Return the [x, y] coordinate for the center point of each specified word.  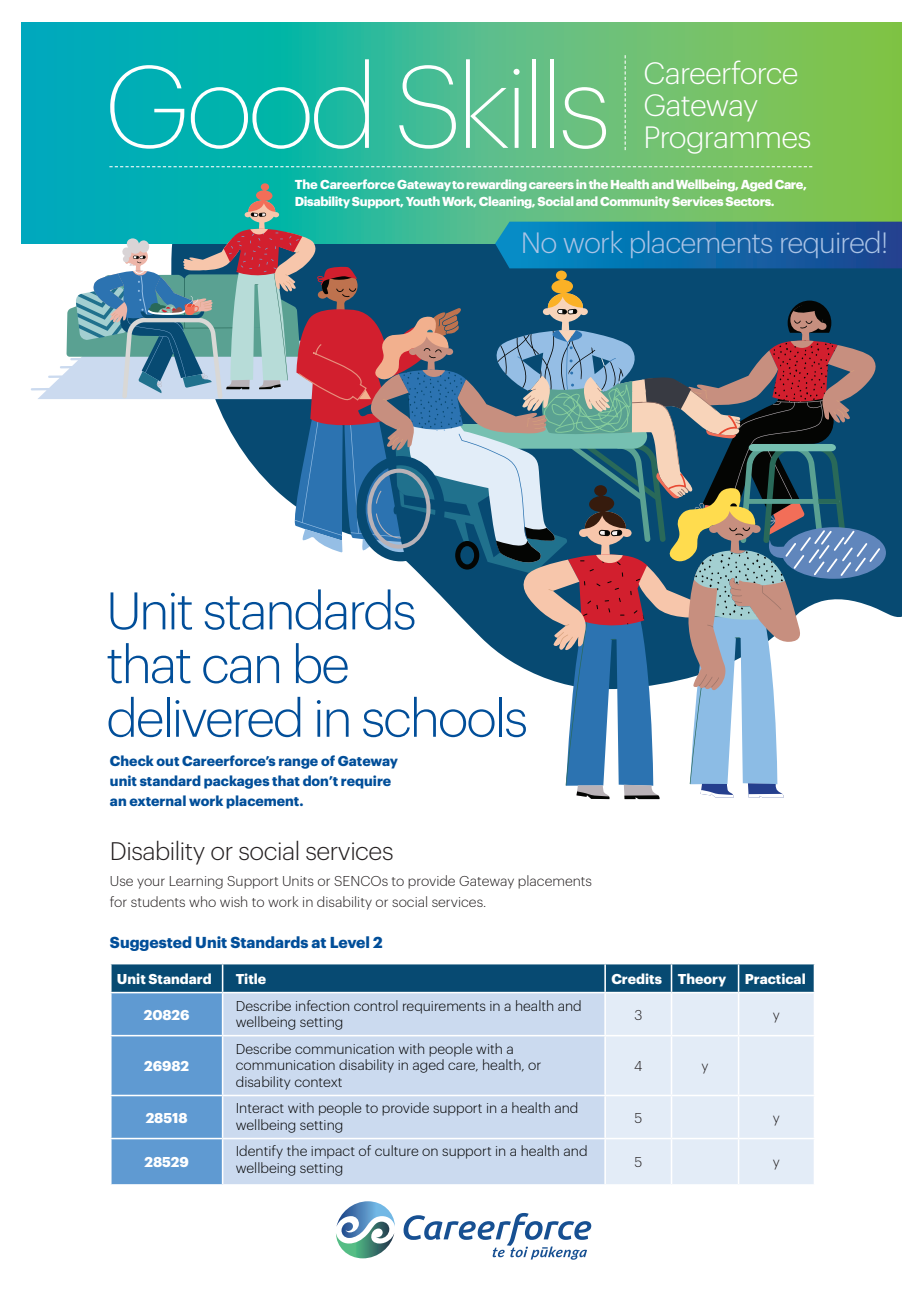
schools [444, 717]
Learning [196, 882]
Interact [260, 1108]
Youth [423, 201]
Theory [702, 980]
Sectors [750, 201]
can [241, 669]
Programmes [728, 140]
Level [349, 942]
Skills [502, 104]
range [298, 763]
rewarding [497, 185]
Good [239, 104]
